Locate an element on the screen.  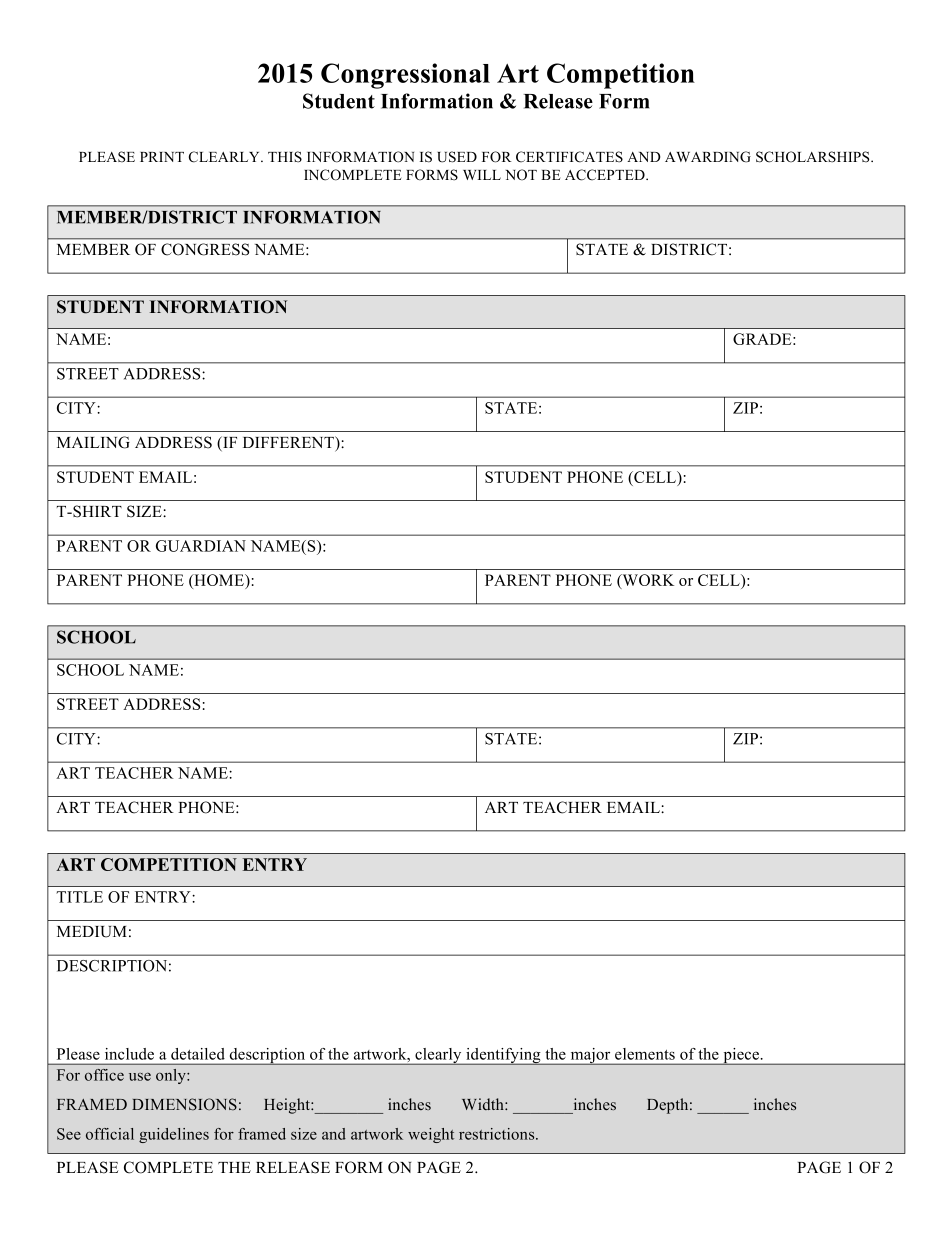
PRINT is located at coordinates (162, 157).
